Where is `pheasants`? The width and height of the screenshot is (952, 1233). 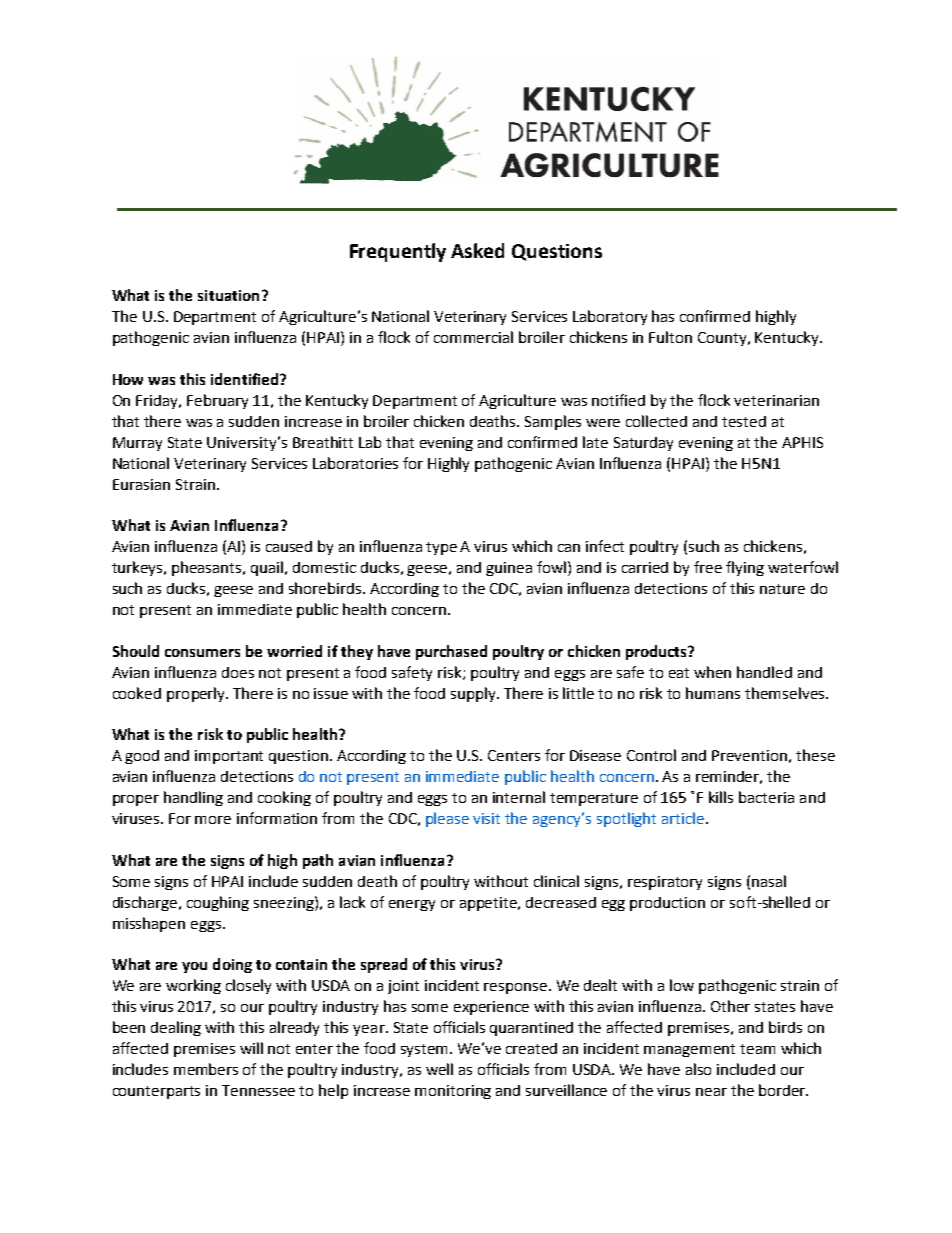 pheasants is located at coordinates (208, 568).
